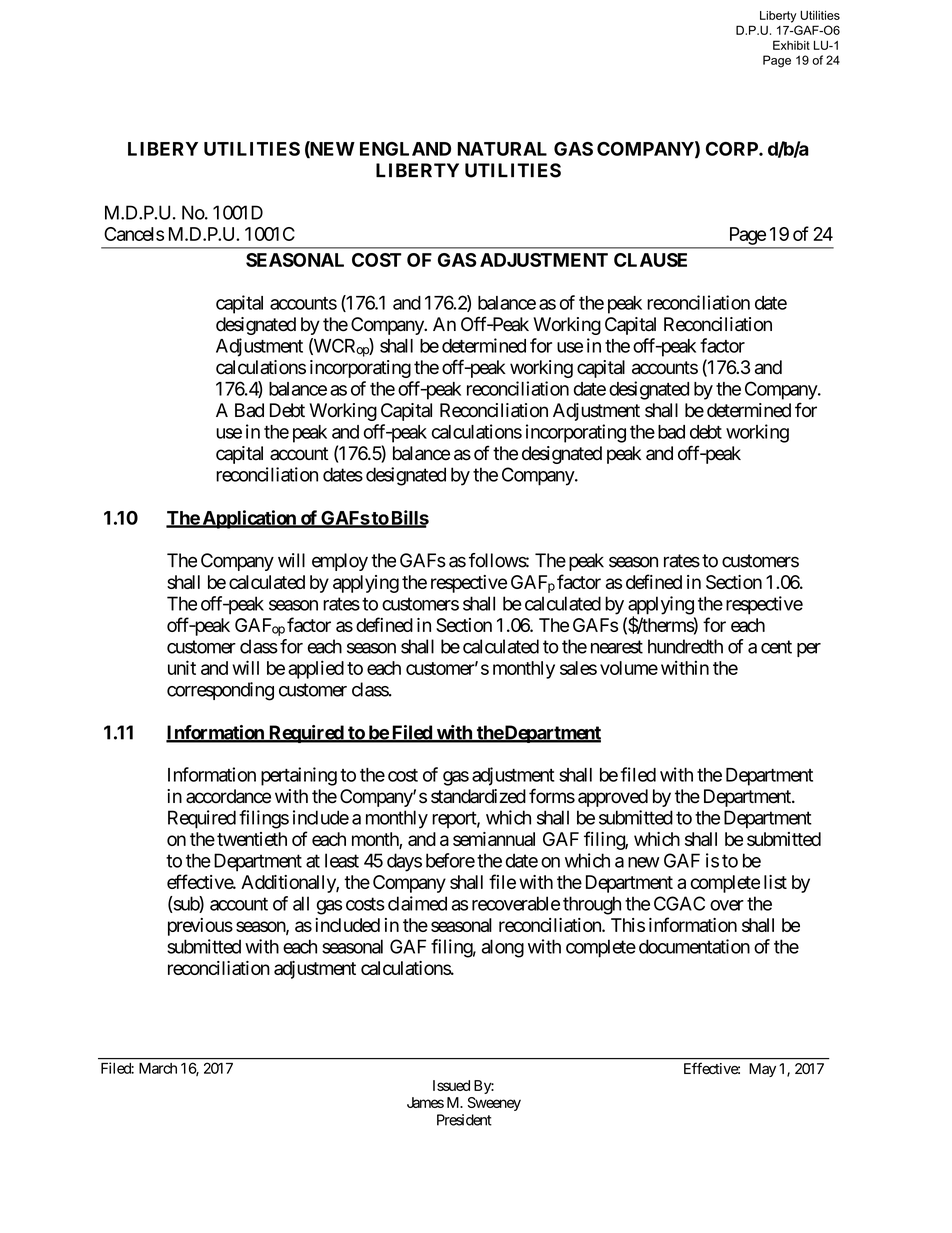 This screenshot has width=952, height=1233. What do you see at coordinates (249, 519) in the screenshot?
I see `Application` at bounding box center [249, 519].
